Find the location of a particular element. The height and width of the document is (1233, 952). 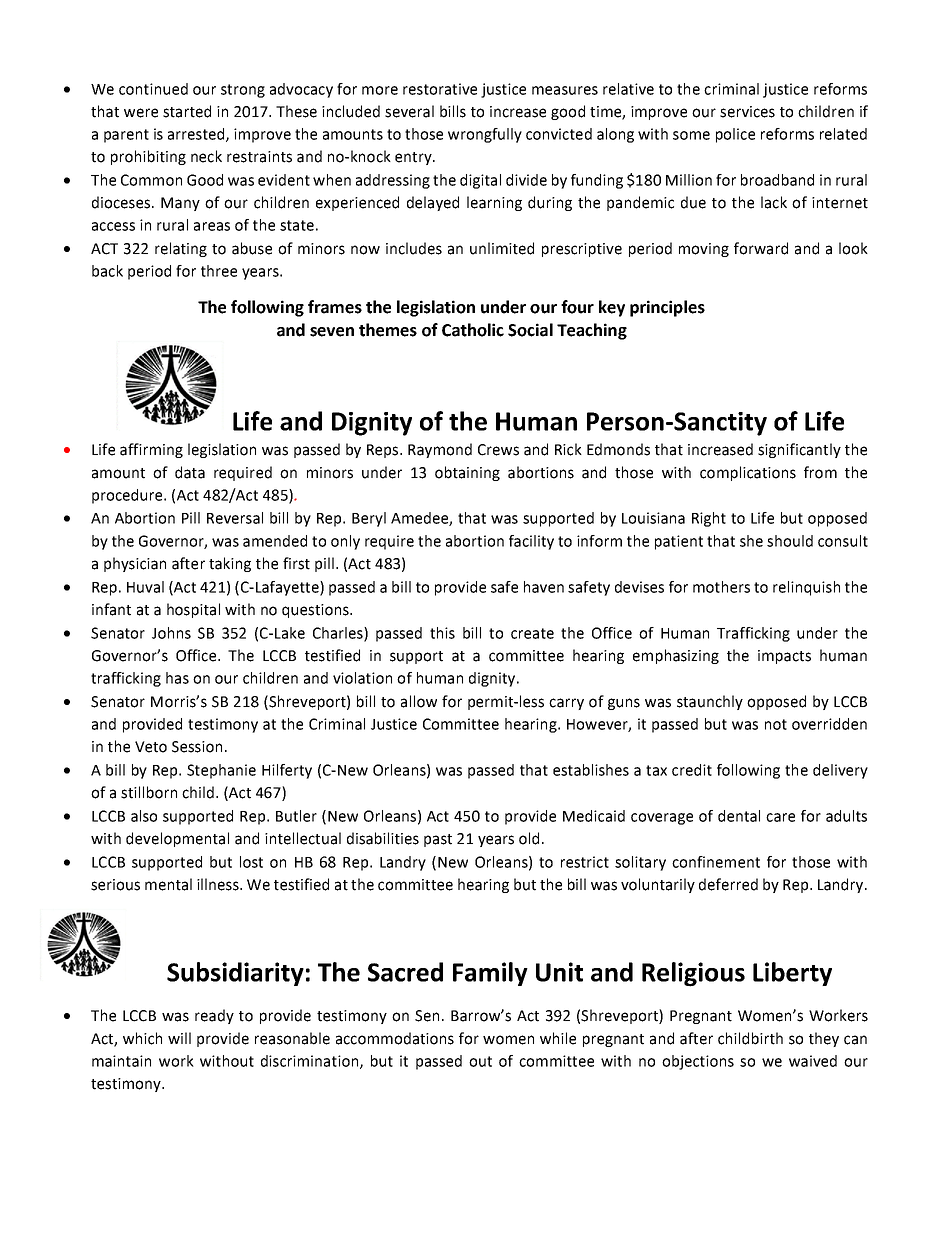

wrongfully is located at coordinates (485, 135).
